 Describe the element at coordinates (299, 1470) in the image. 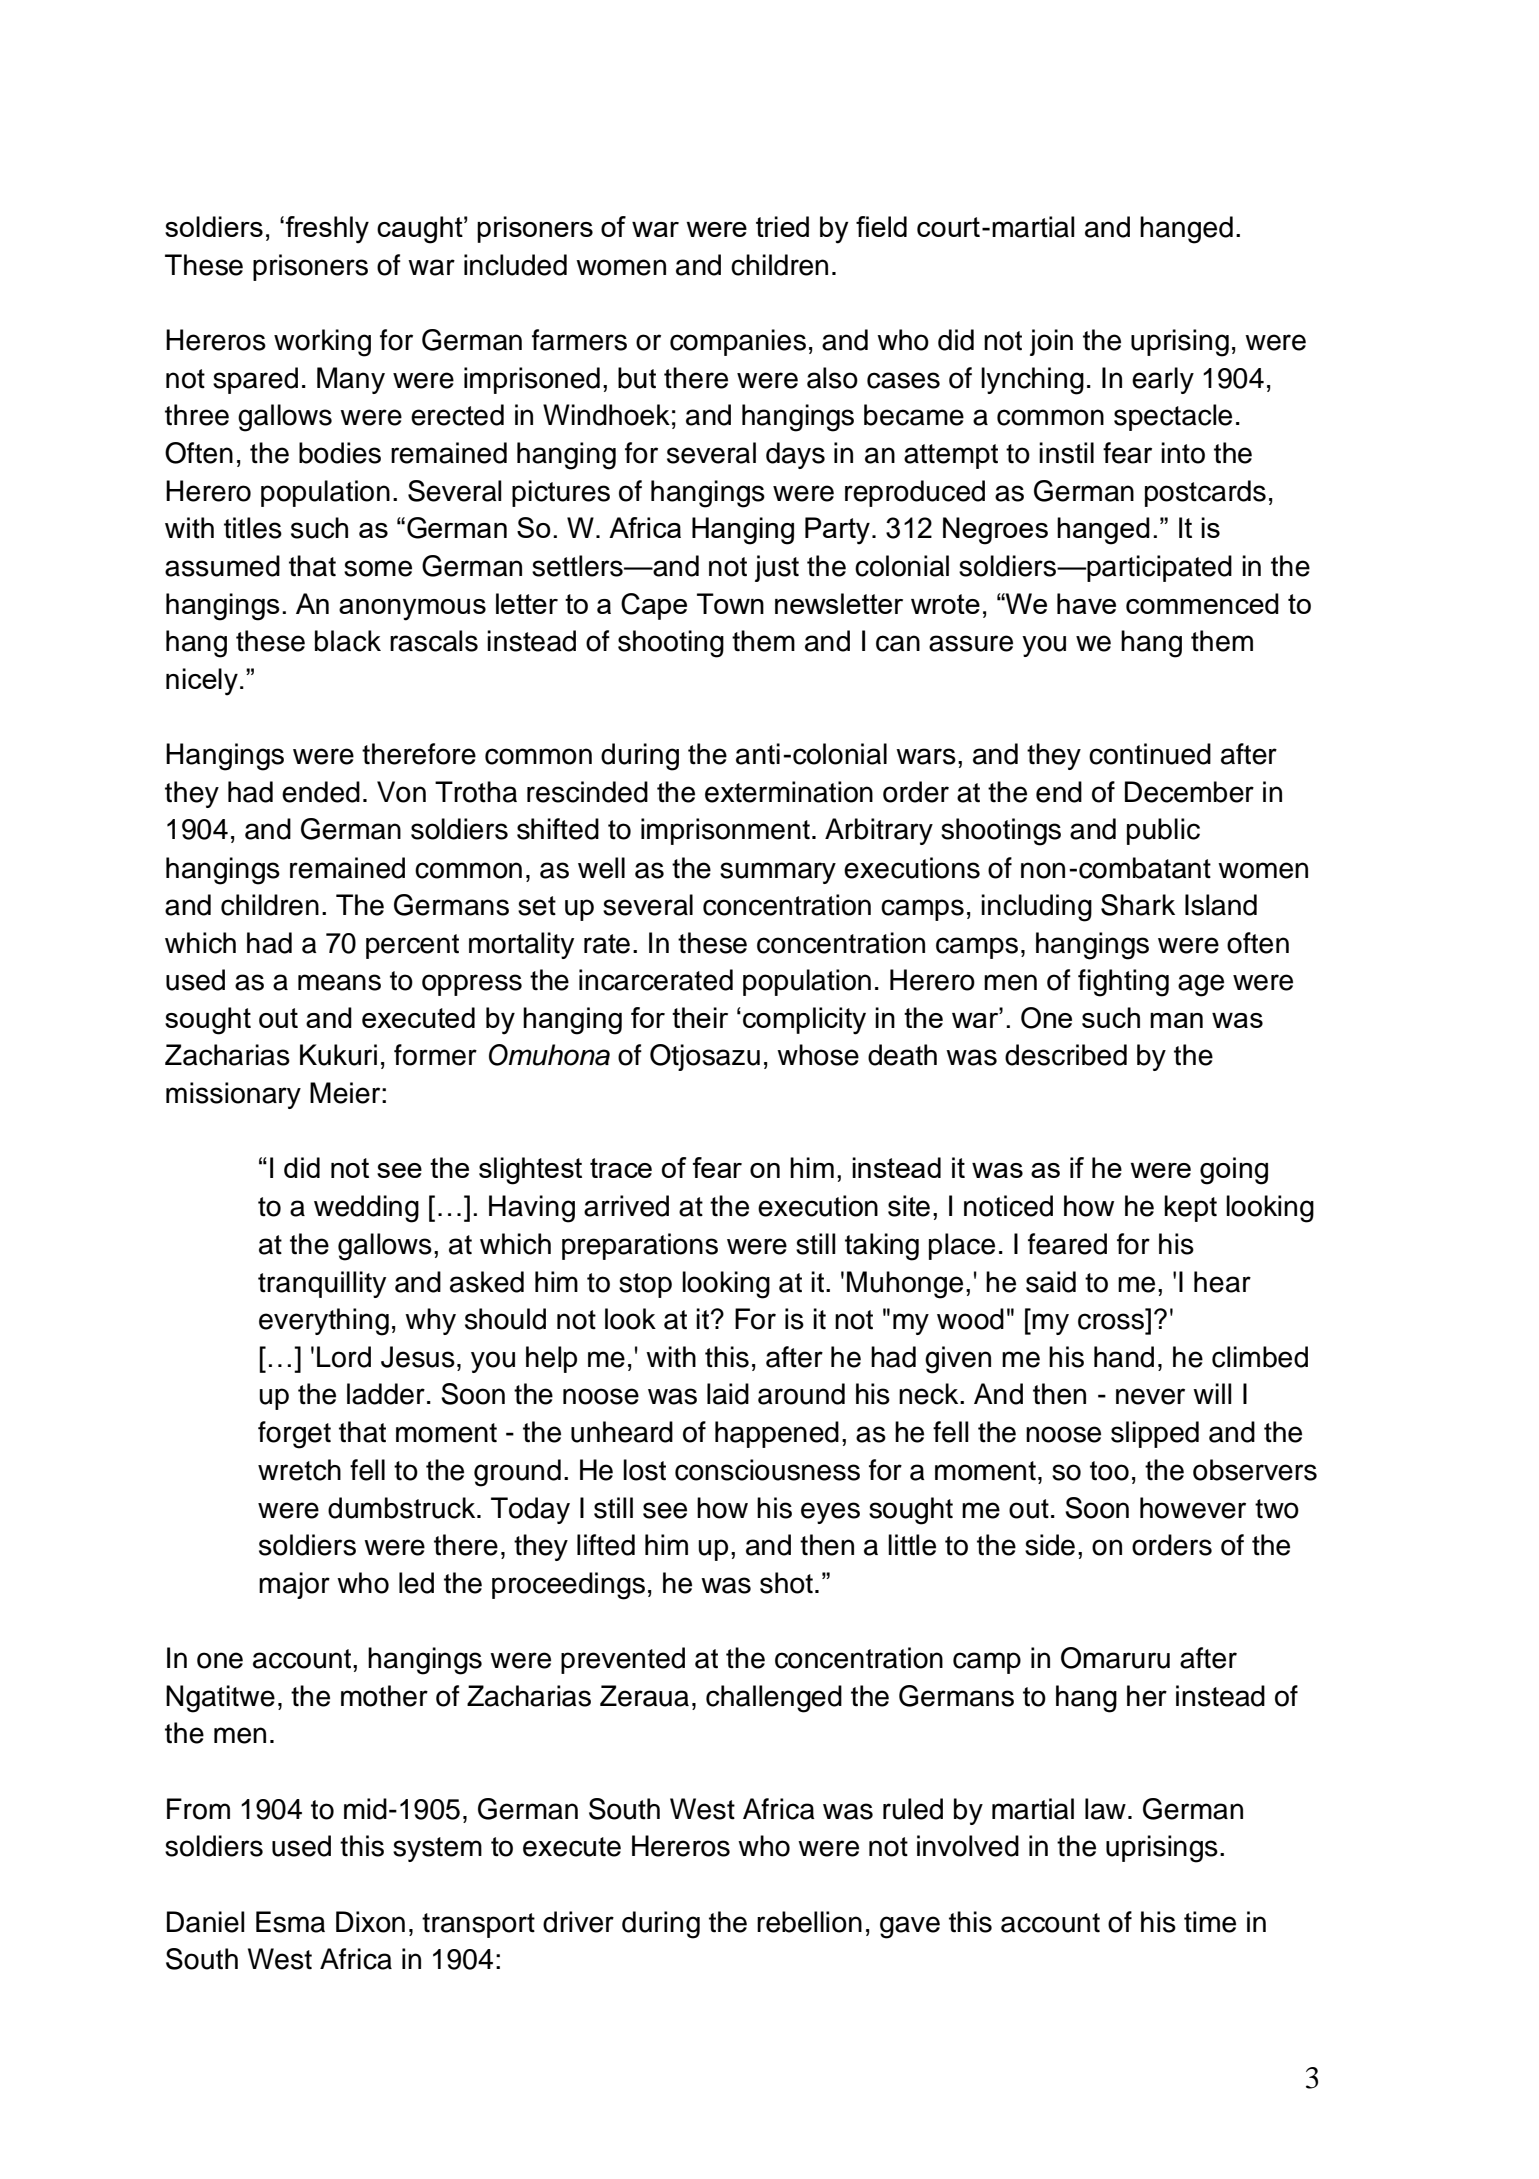

I see `wretch` at that location.
